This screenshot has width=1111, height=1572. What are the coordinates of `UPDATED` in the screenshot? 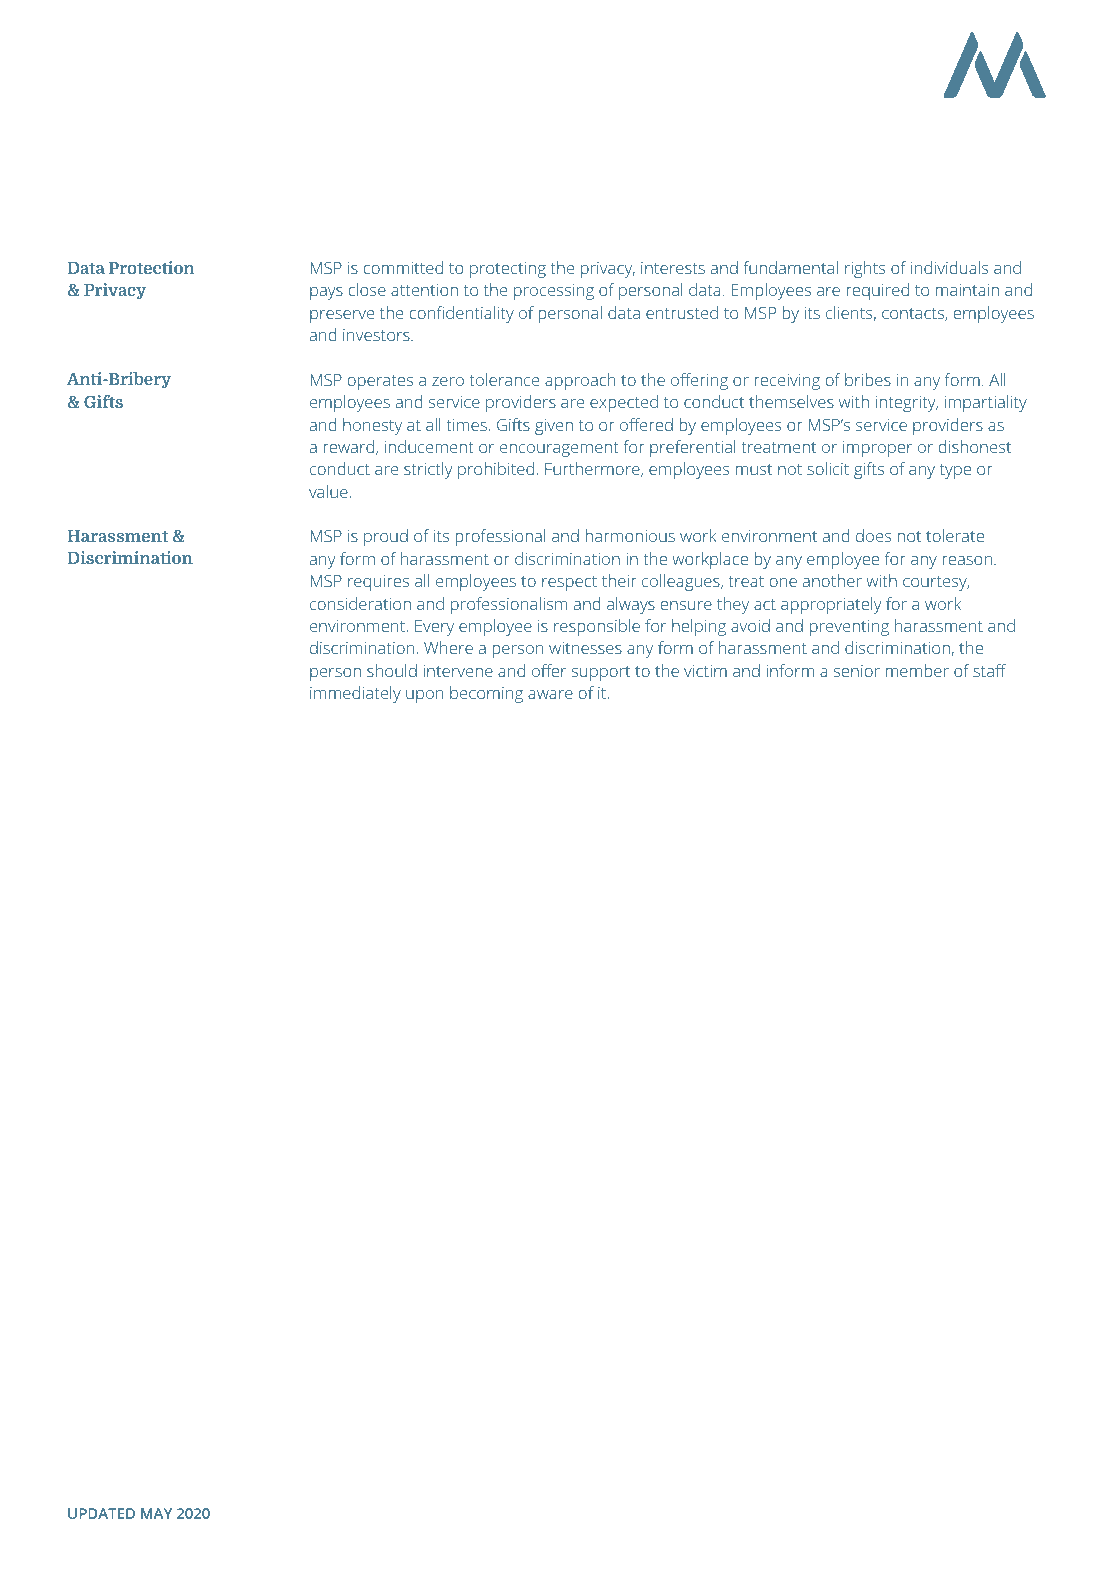 It's located at (101, 1513).
